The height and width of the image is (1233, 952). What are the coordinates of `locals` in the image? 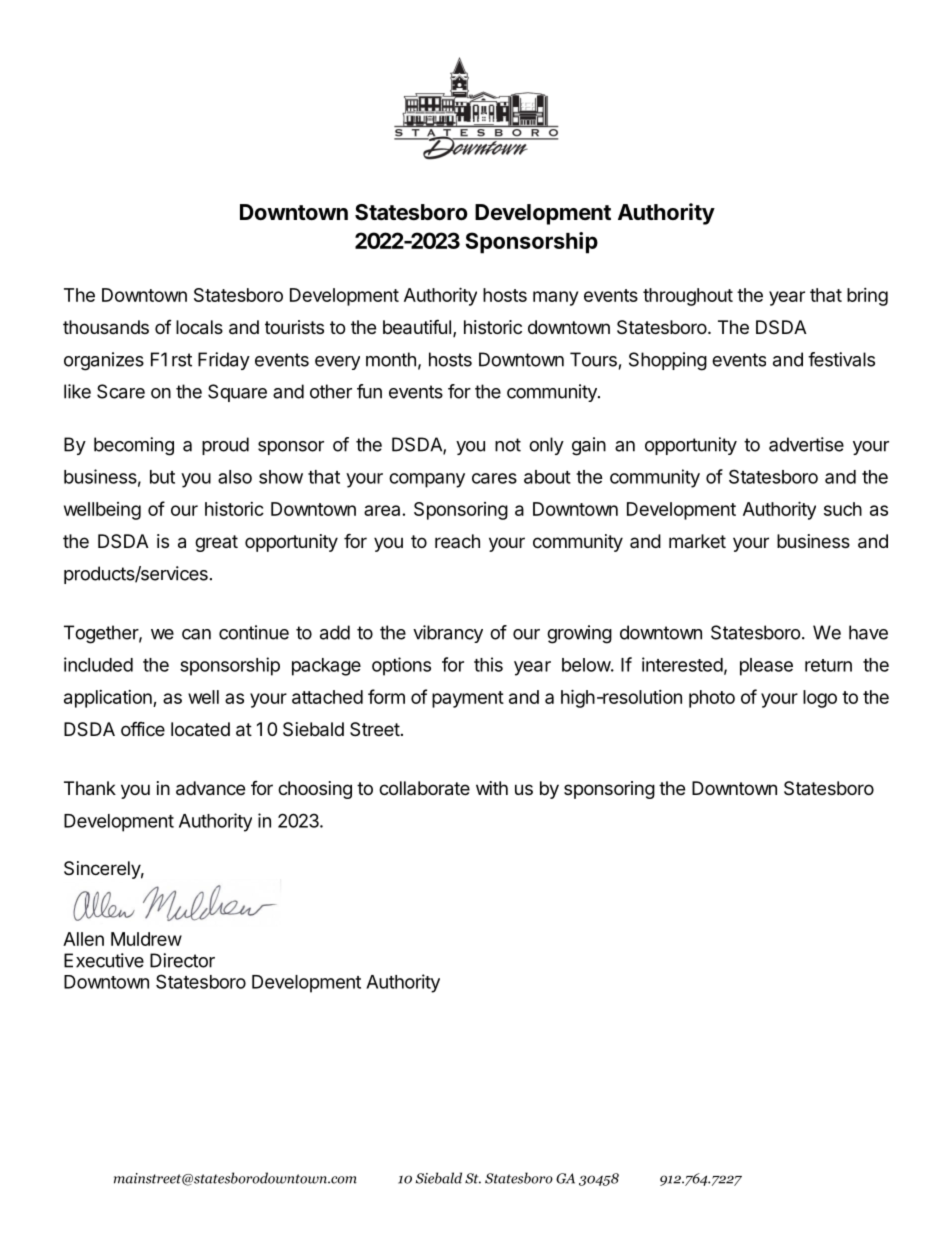 It's located at (199, 327).
